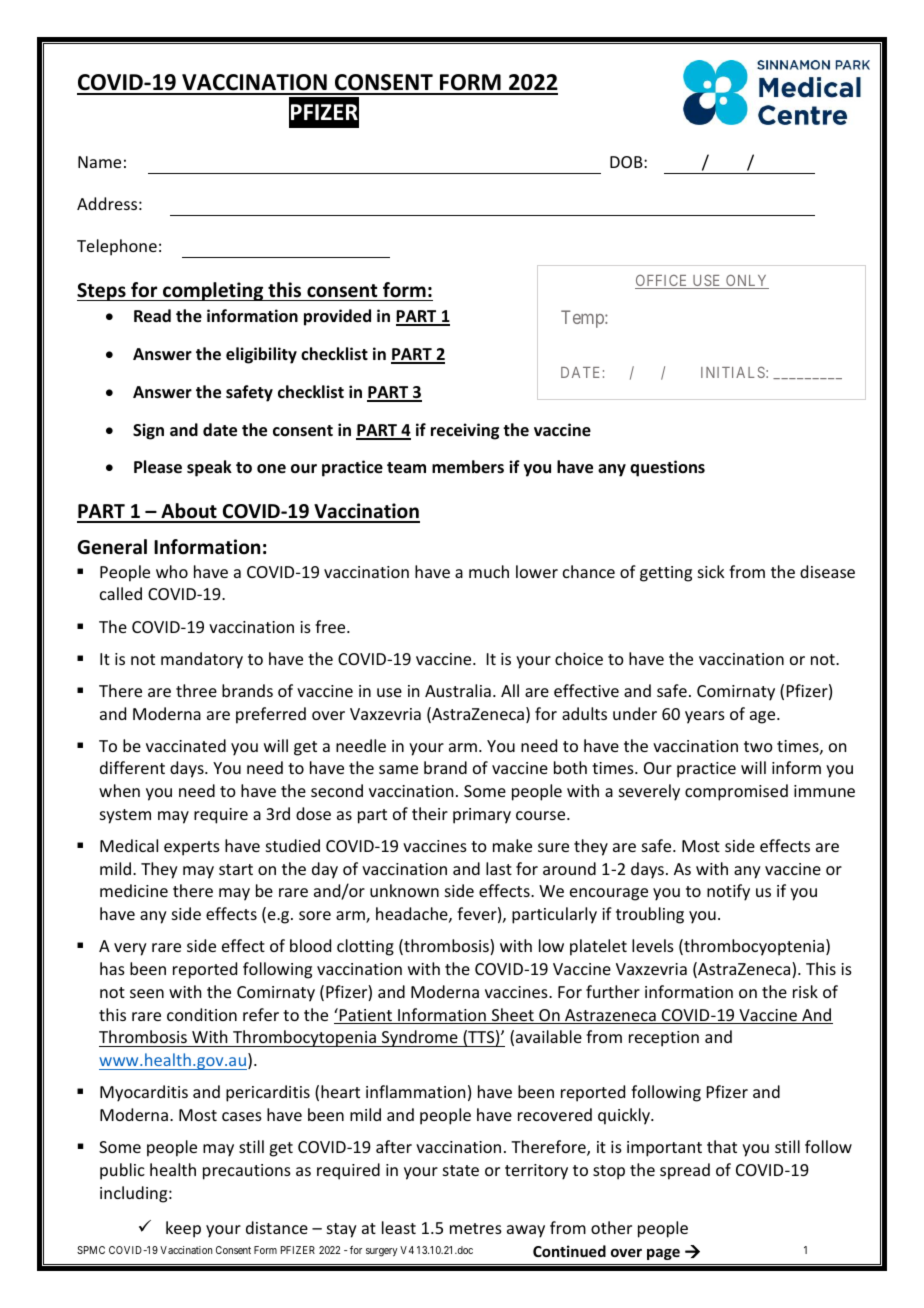 Image resolution: width=924 pixels, height=1308 pixels. What do you see at coordinates (746, 282) in the screenshot?
I see `ONLY` at bounding box center [746, 282].
